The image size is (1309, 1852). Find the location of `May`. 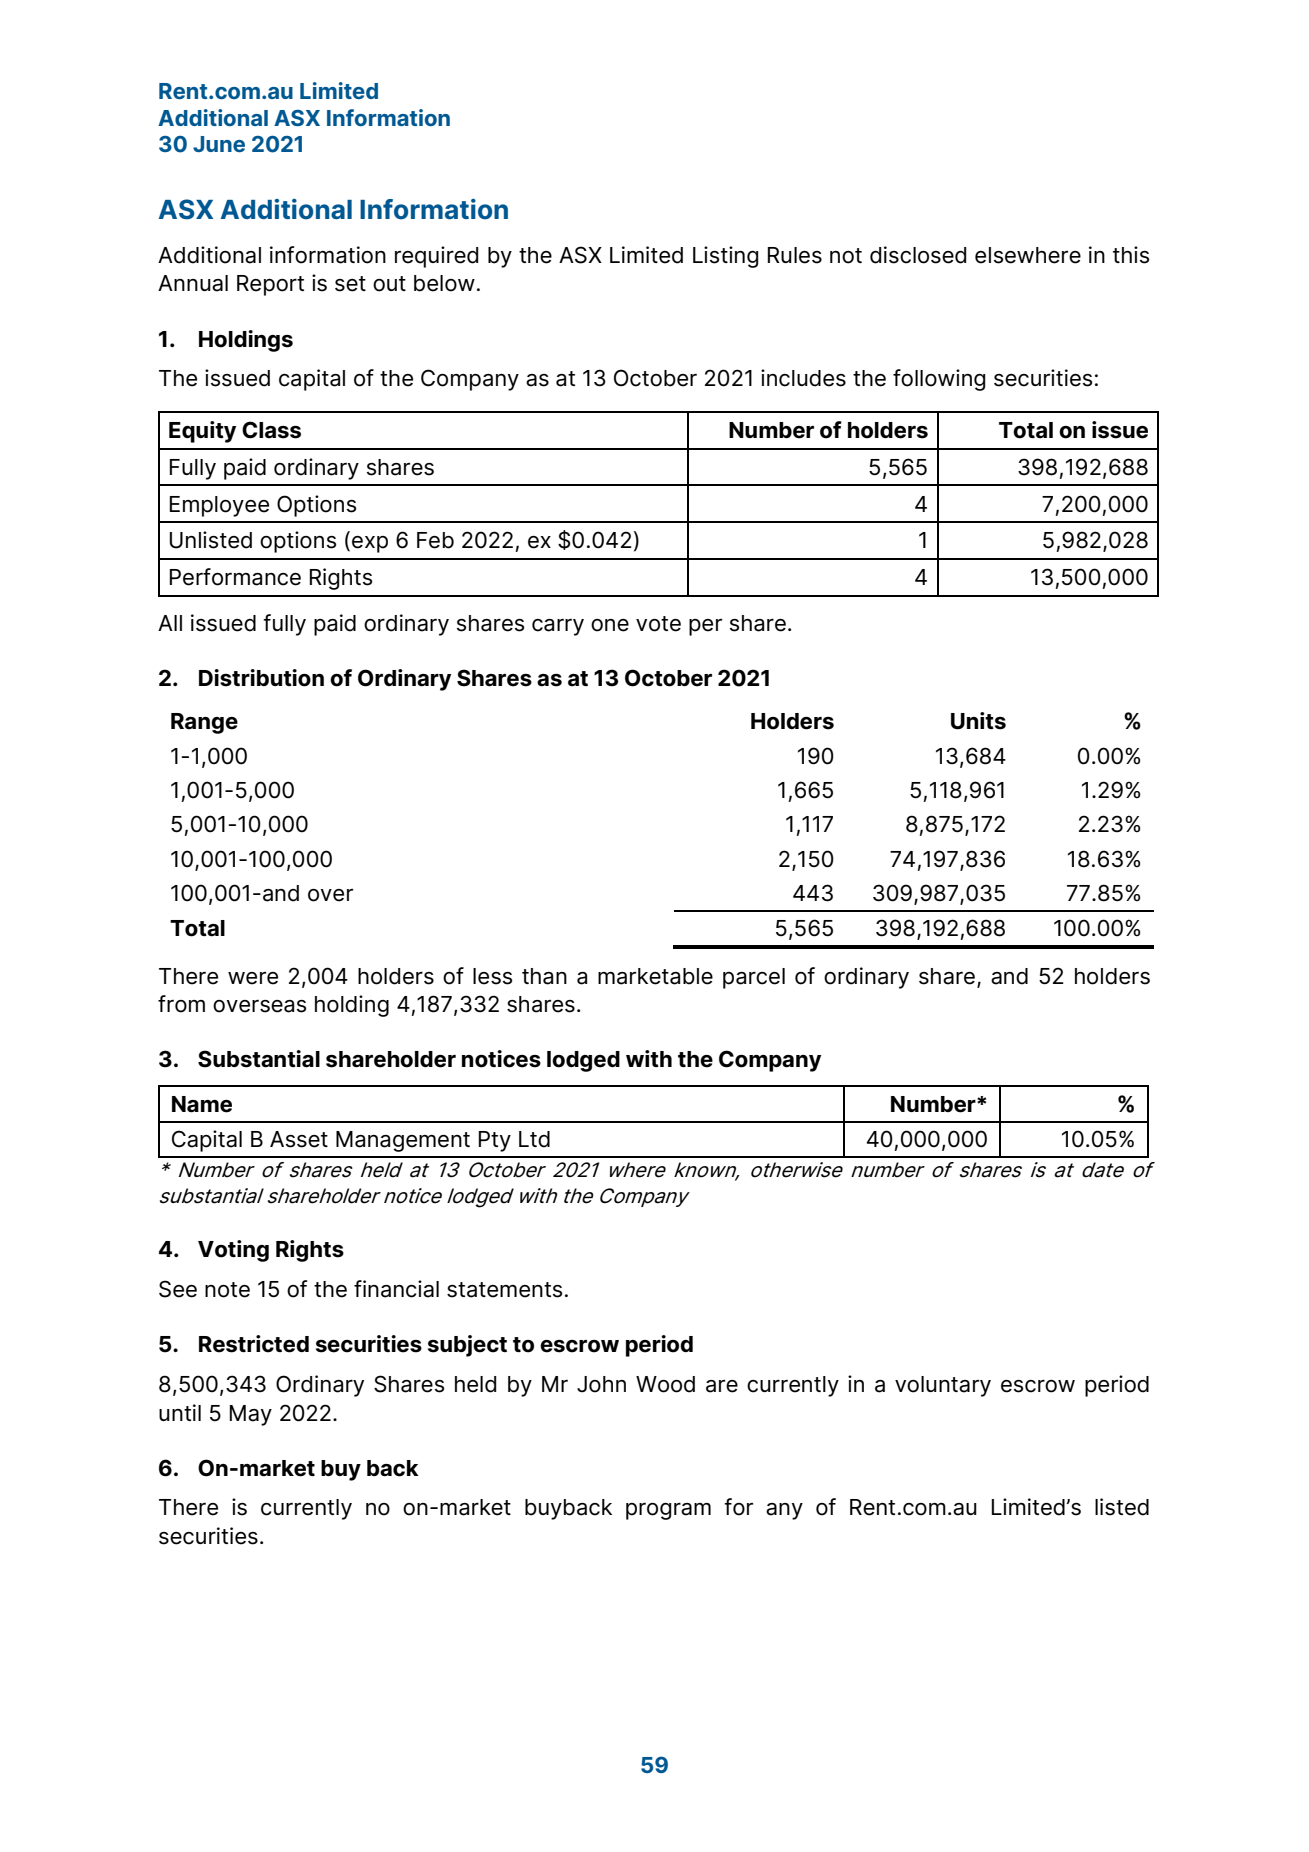

May is located at coordinates (251, 1415).
